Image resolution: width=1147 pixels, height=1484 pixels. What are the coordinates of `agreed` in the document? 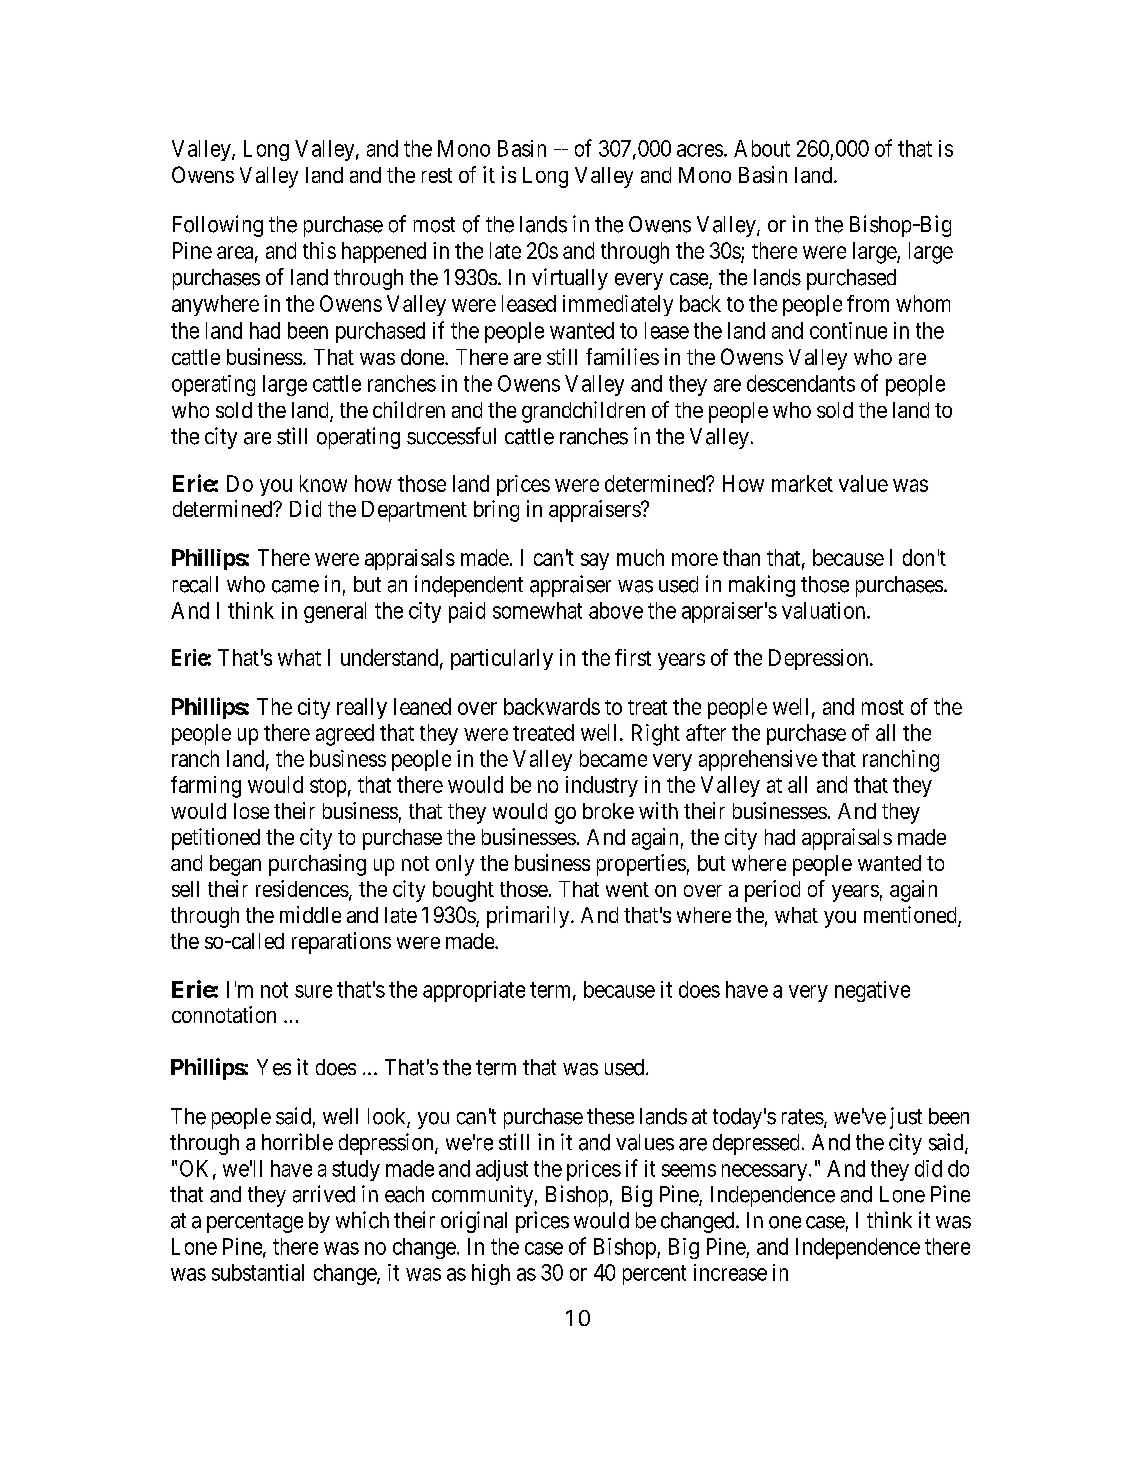 It's located at (345, 735).
